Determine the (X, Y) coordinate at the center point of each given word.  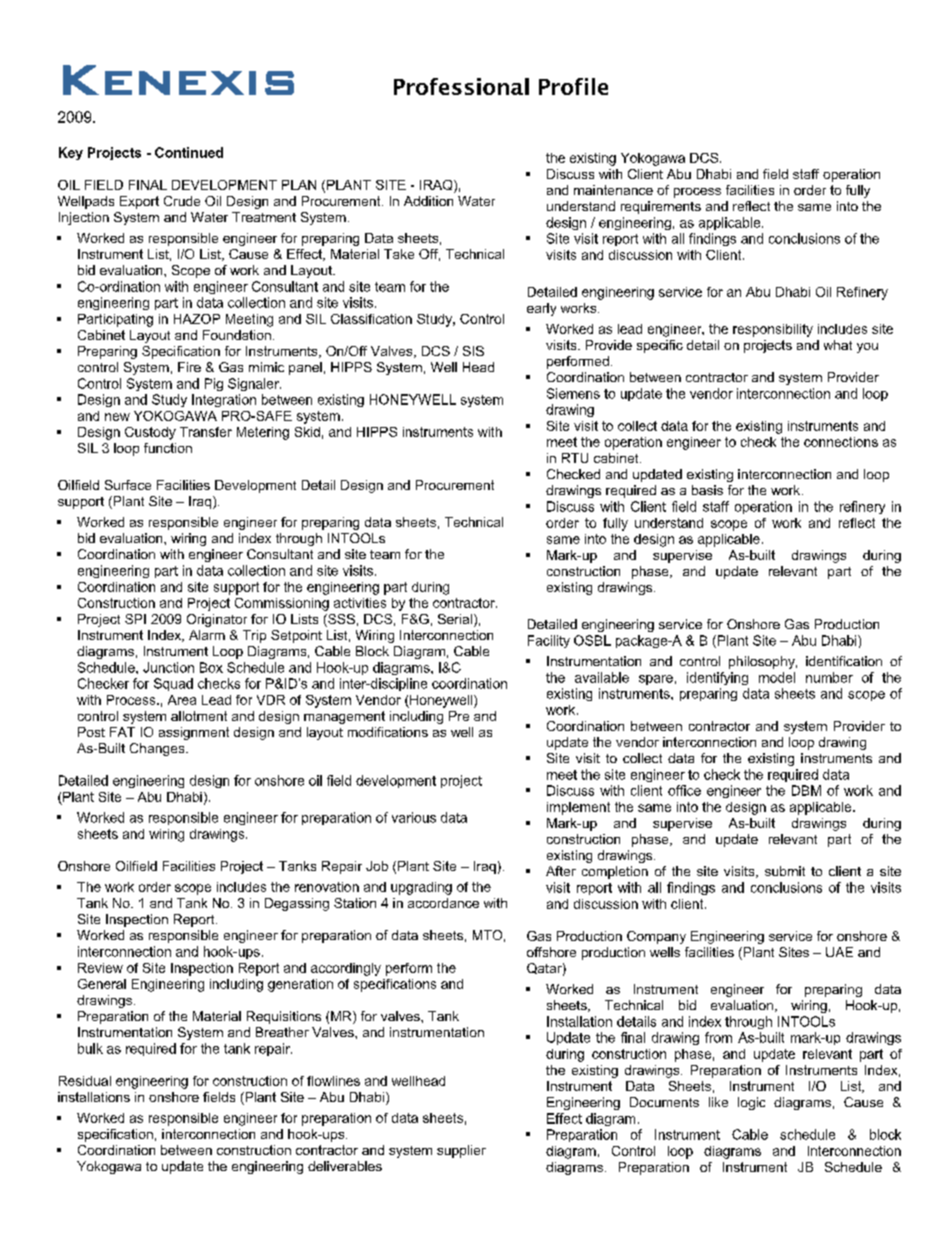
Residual (85, 1081)
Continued (189, 152)
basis (707, 490)
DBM (806, 790)
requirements (661, 207)
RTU (575, 458)
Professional (461, 86)
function (168, 448)
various (414, 817)
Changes (158, 749)
